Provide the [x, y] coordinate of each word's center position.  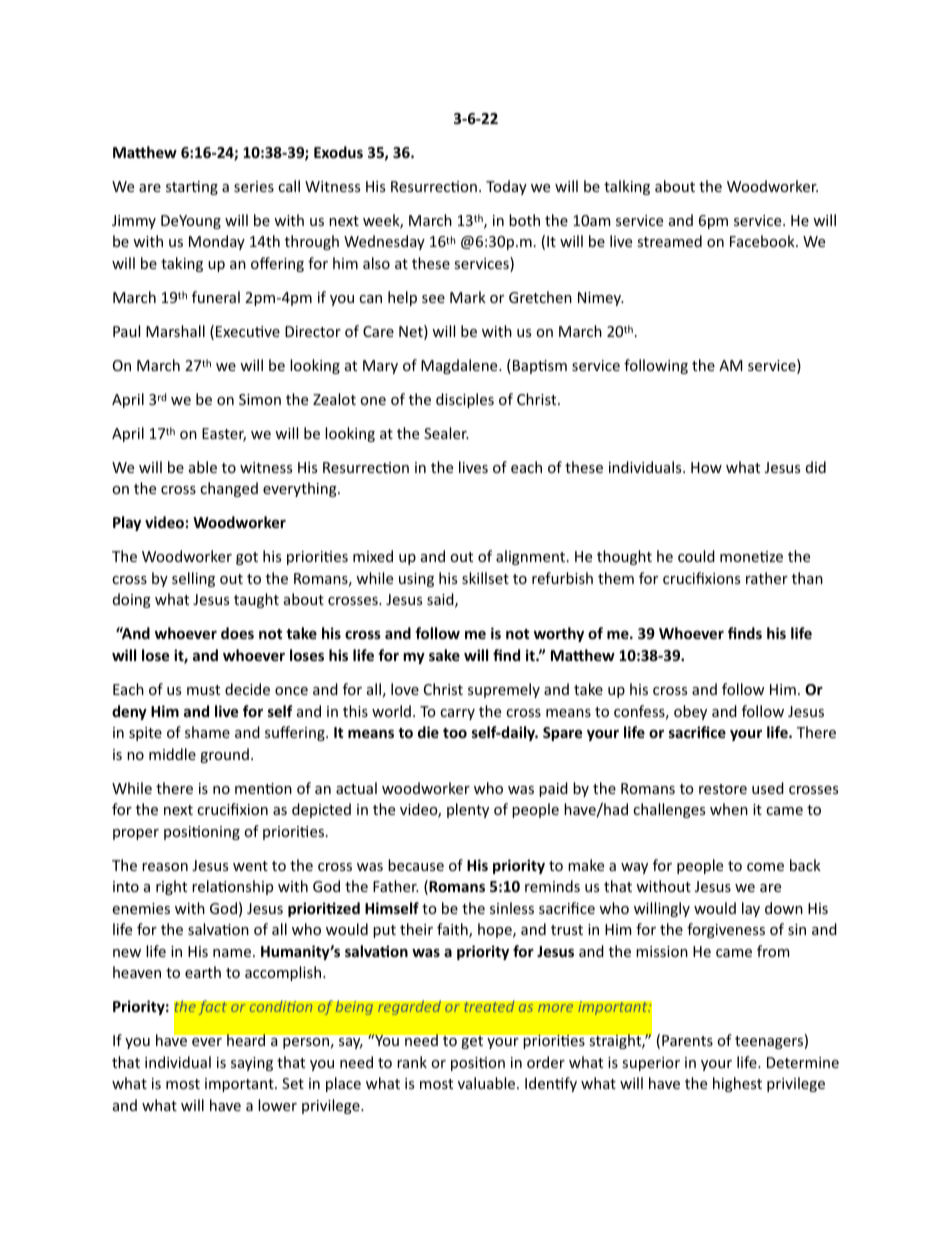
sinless [512, 908]
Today [506, 187]
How [706, 467]
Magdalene [460, 366]
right [171, 887]
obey [690, 712]
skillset [485, 578]
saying [252, 1064]
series [254, 186]
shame [207, 732]
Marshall [175, 331]
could [696, 556]
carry [457, 714]
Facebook [763, 241]
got [247, 558]
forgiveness [726, 930]
